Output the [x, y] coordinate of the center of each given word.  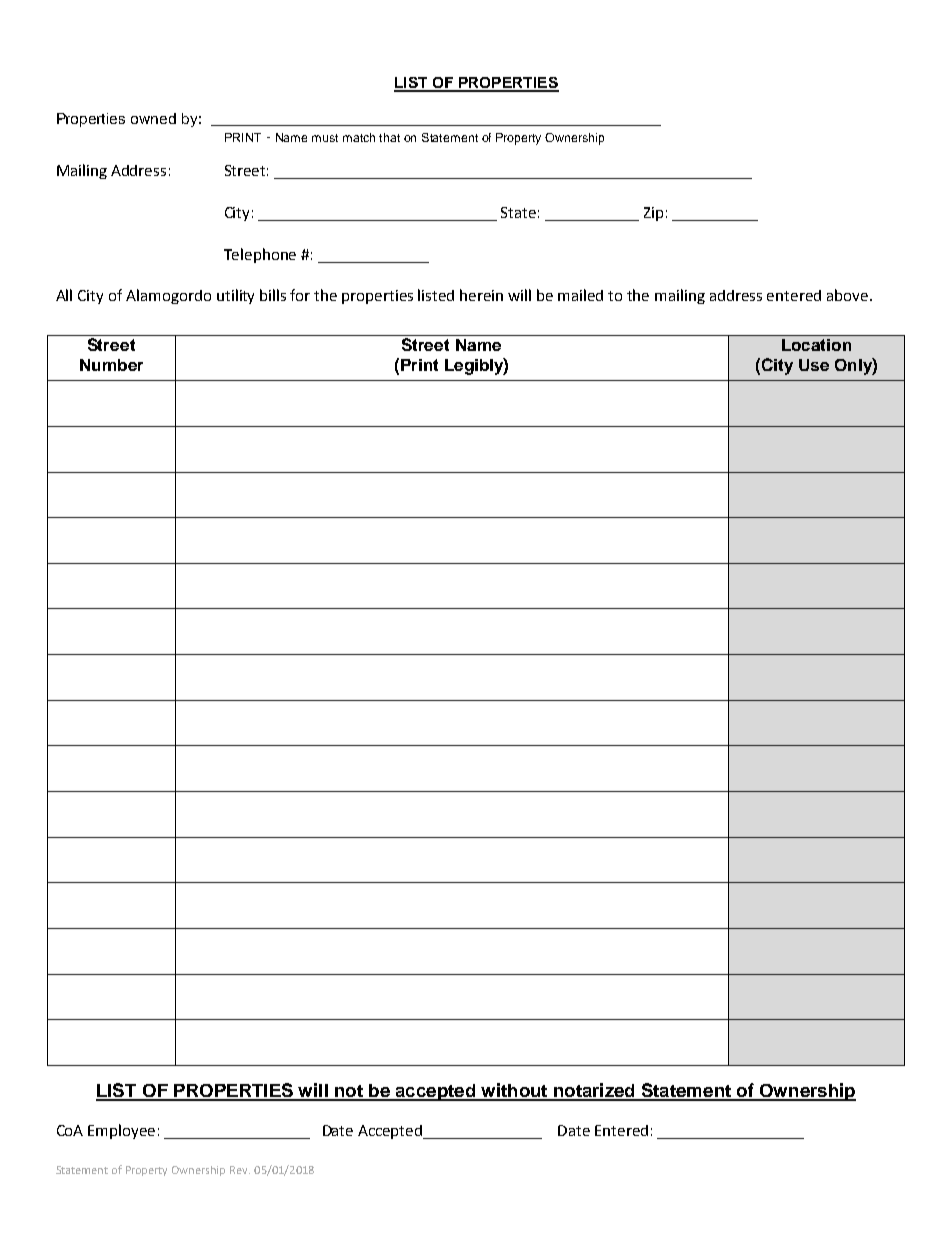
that [389, 137]
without [514, 1091]
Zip [653, 214]
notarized [594, 1091]
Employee [121, 1131]
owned [153, 118]
